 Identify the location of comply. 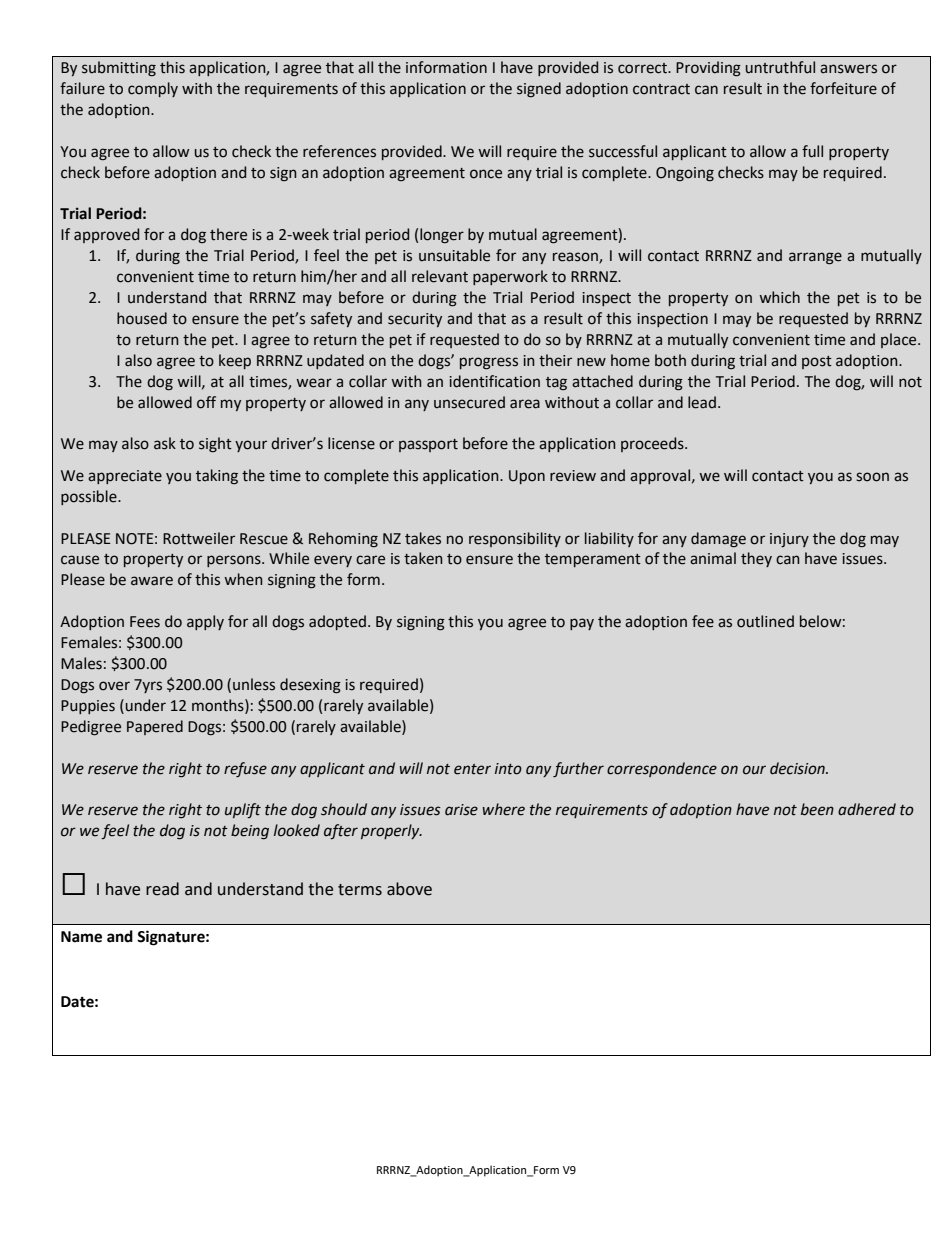
(153, 89).
